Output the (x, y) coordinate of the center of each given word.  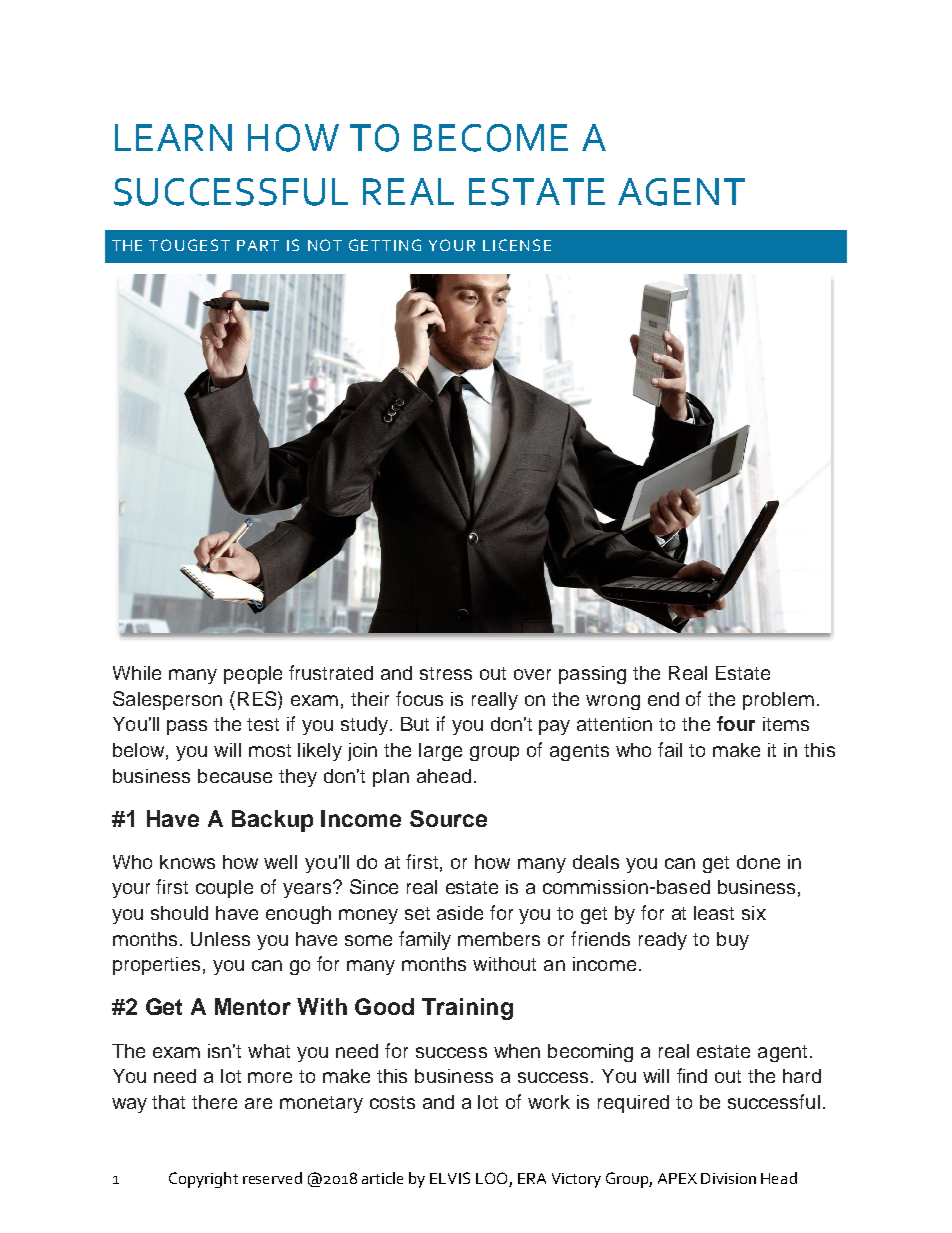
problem (778, 701)
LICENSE (517, 245)
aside (460, 913)
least (714, 913)
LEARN (173, 137)
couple (224, 889)
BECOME (491, 138)
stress (446, 673)
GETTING (385, 245)
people (253, 675)
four (736, 723)
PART (258, 245)
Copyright (203, 1180)
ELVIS (450, 1178)
